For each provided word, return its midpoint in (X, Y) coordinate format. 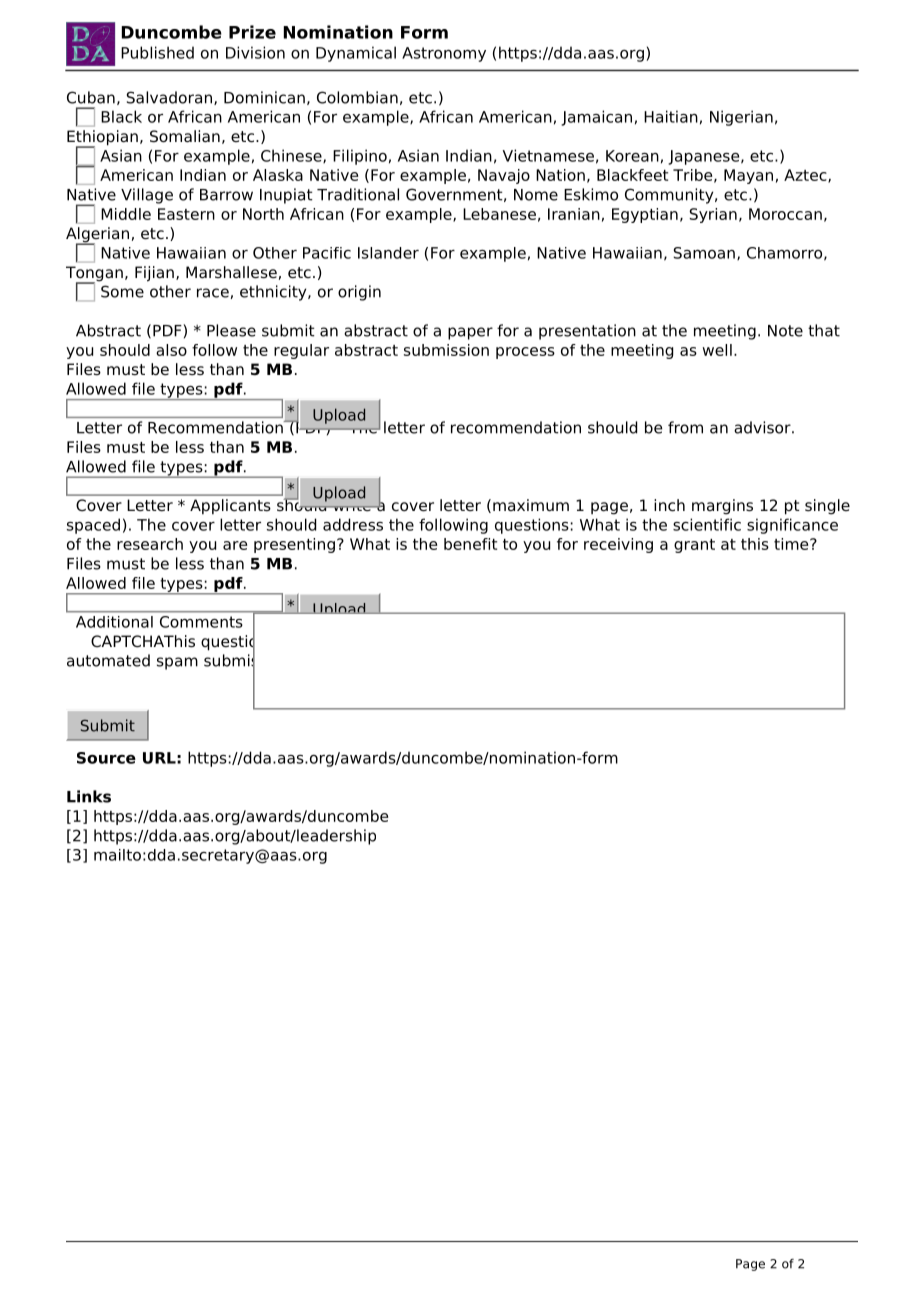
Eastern (186, 214)
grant (694, 546)
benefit (470, 544)
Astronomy (444, 54)
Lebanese (499, 214)
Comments (201, 622)
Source (106, 758)
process (525, 353)
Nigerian (741, 118)
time (792, 544)
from (685, 427)
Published (157, 52)
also (171, 350)
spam (177, 663)
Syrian (713, 215)
